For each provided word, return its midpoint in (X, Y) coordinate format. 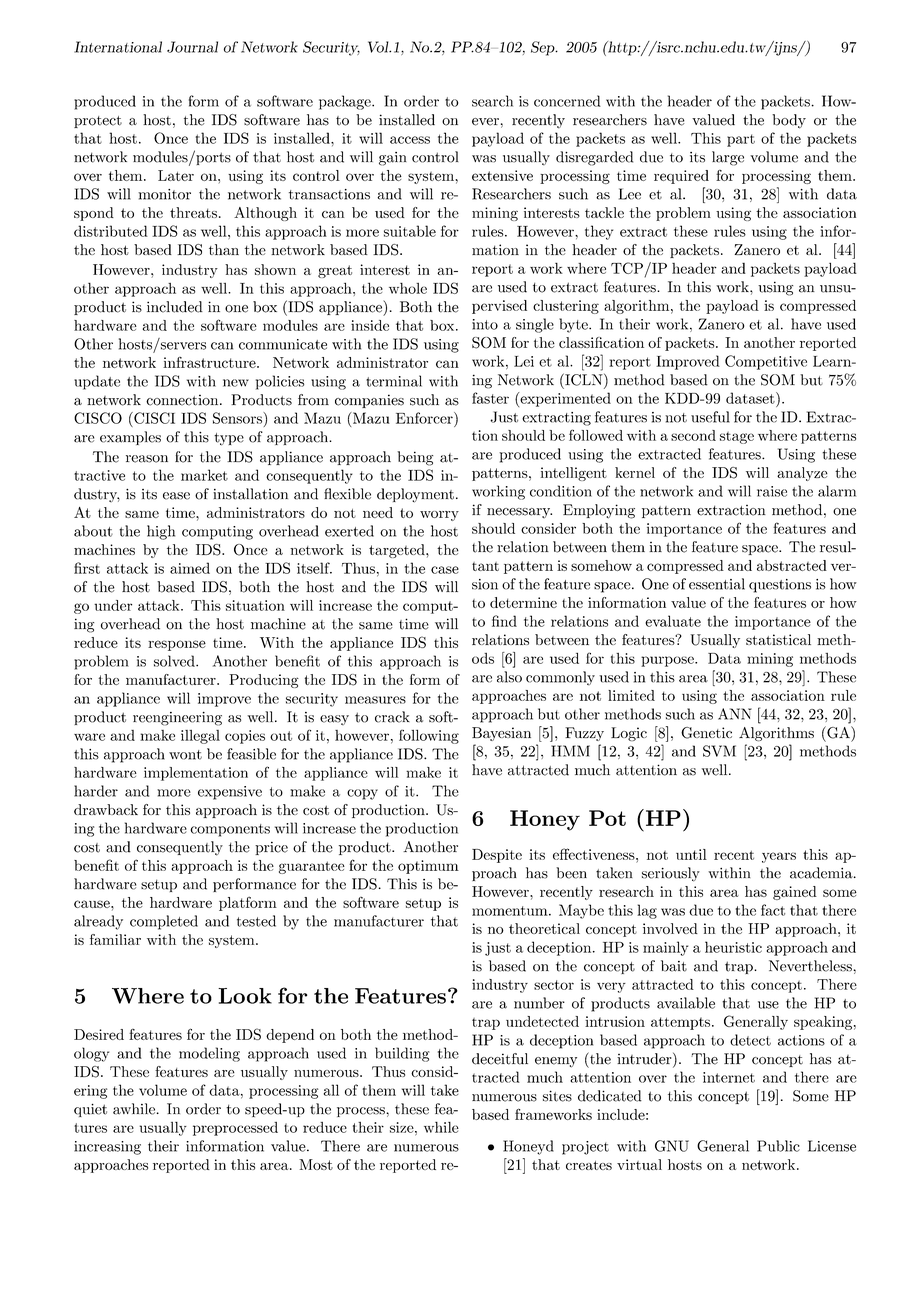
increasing (107, 1148)
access (410, 140)
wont (185, 755)
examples (130, 438)
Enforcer (425, 418)
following (429, 736)
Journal (192, 47)
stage (737, 438)
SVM (719, 751)
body (789, 121)
